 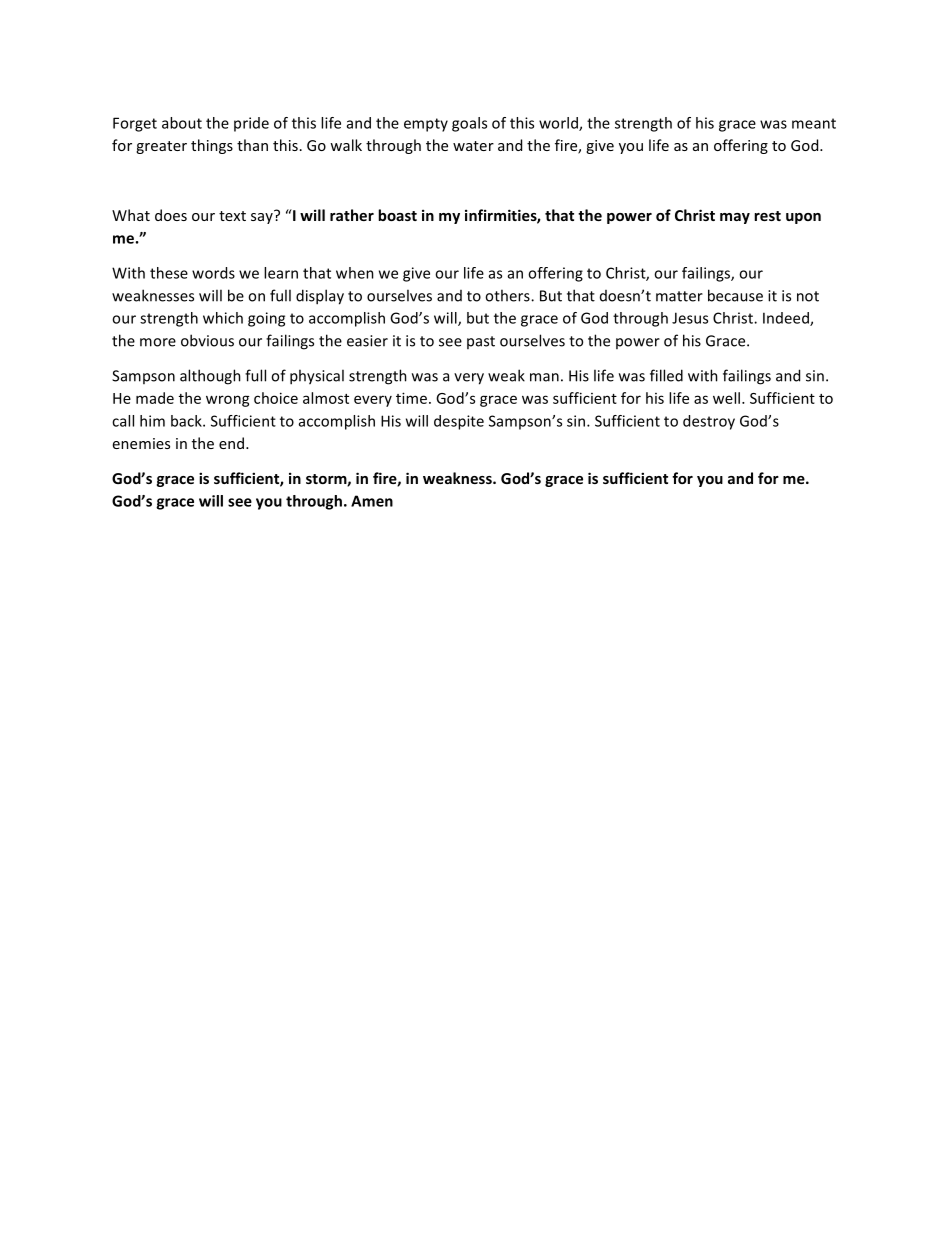 What do you see at coordinates (469, 124) in the document?
I see `goals` at bounding box center [469, 124].
